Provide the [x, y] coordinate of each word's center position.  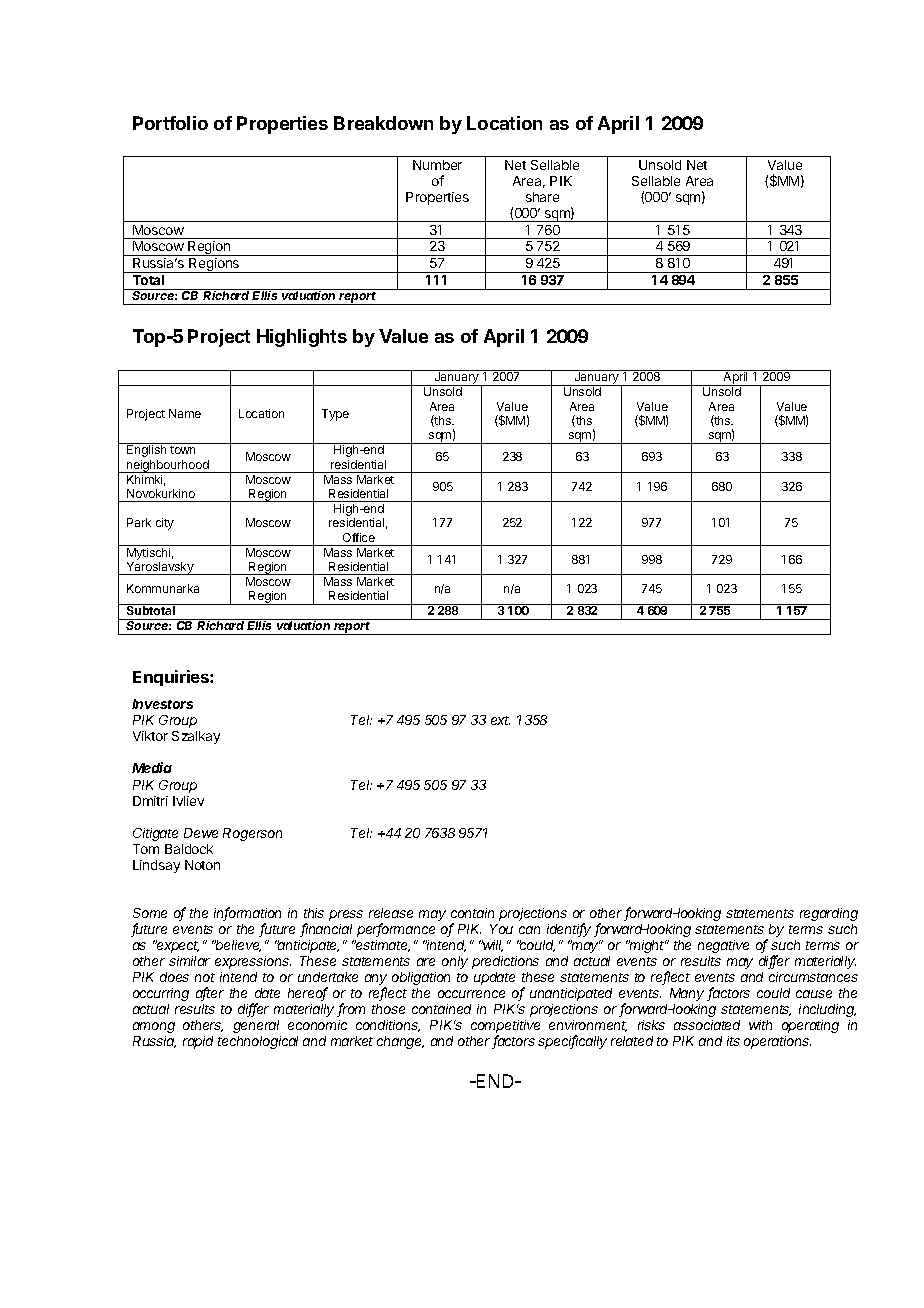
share [542, 197]
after [210, 994]
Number [437, 165]
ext [500, 720]
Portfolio [170, 123]
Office [359, 537]
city [165, 524]
